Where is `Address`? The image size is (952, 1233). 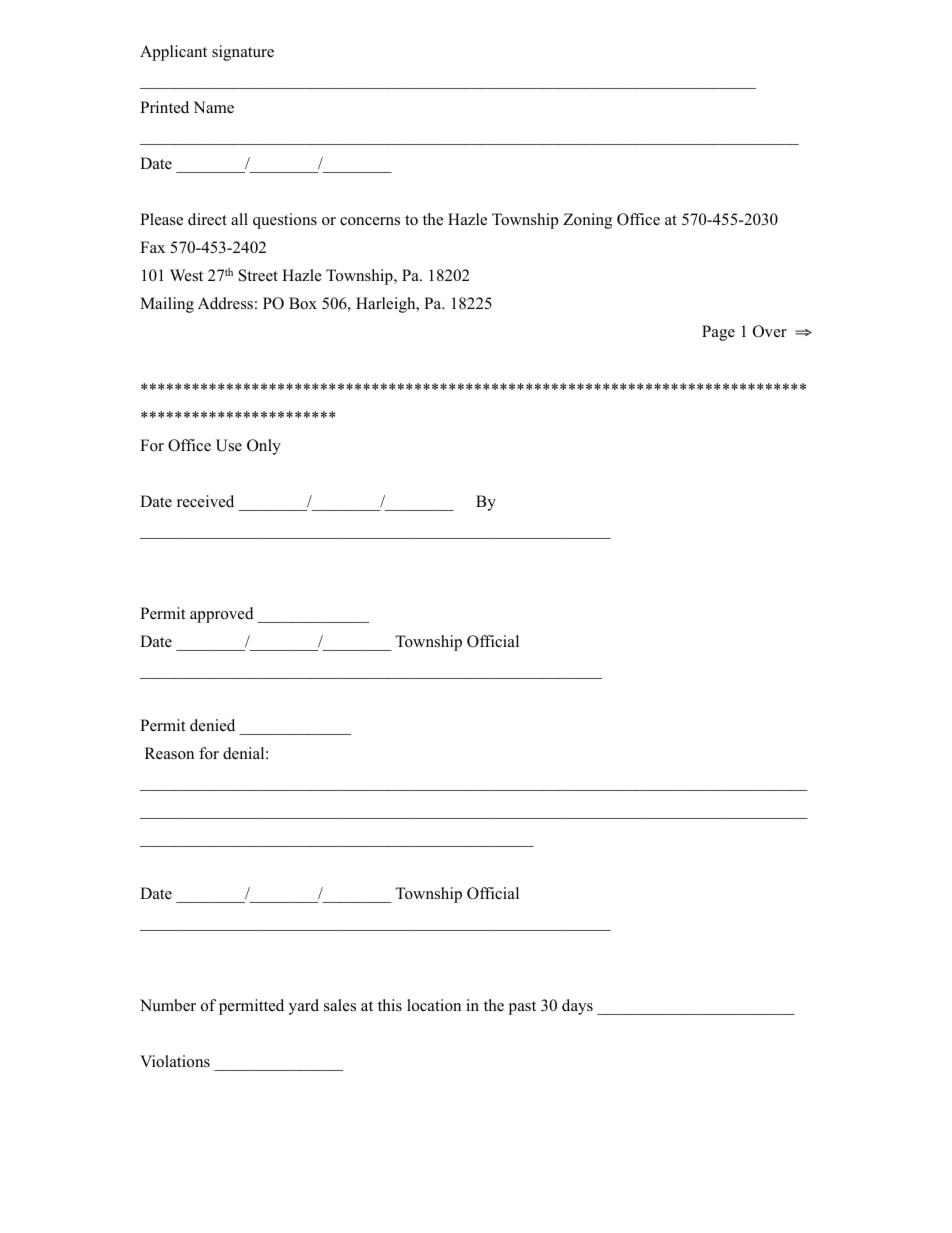 Address is located at coordinates (225, 303).
